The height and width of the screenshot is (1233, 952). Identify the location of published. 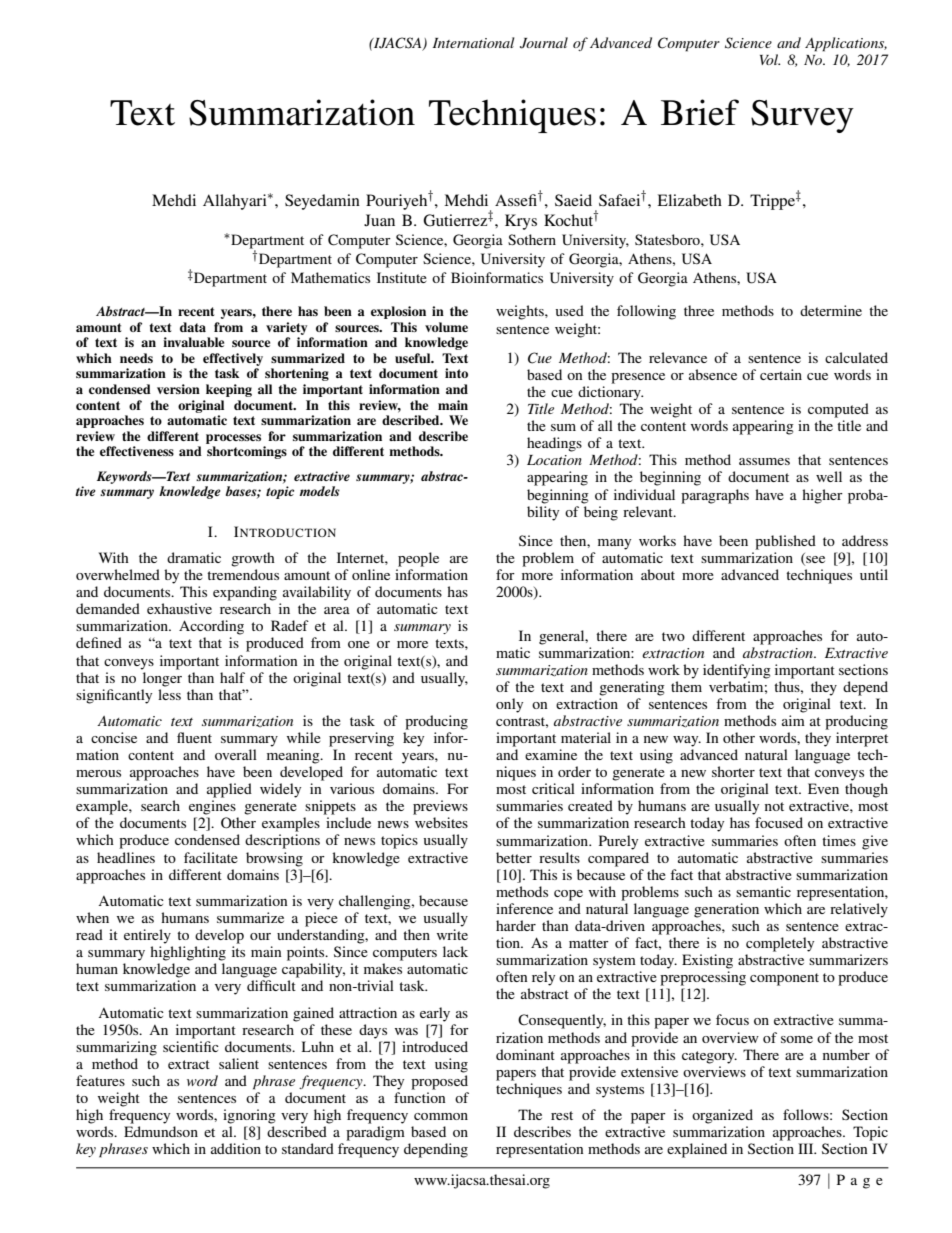
(785, 542).
